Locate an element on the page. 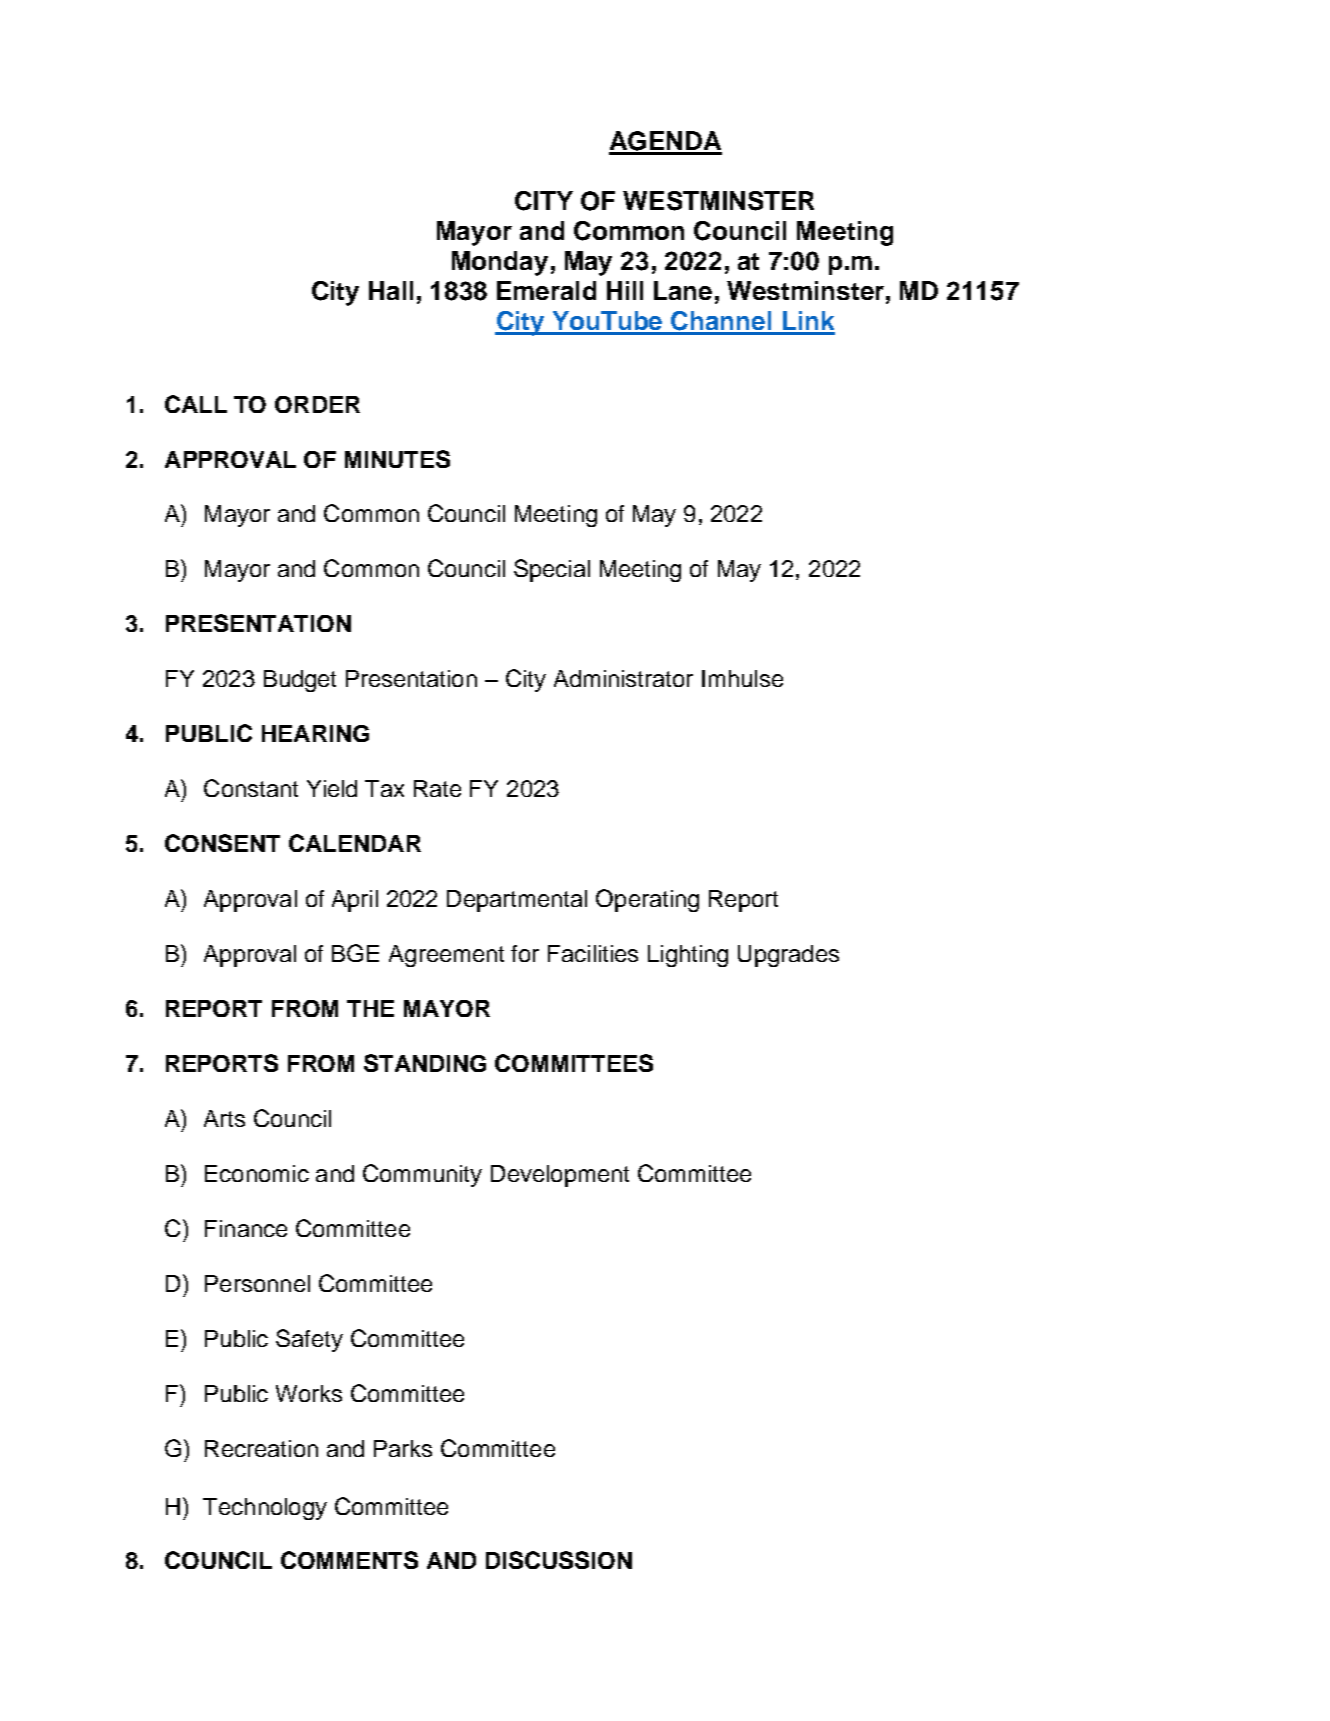 Image resolution: width=1330 pixels, height=1721 pixels. Lane is located at coordinates (683, 290).
